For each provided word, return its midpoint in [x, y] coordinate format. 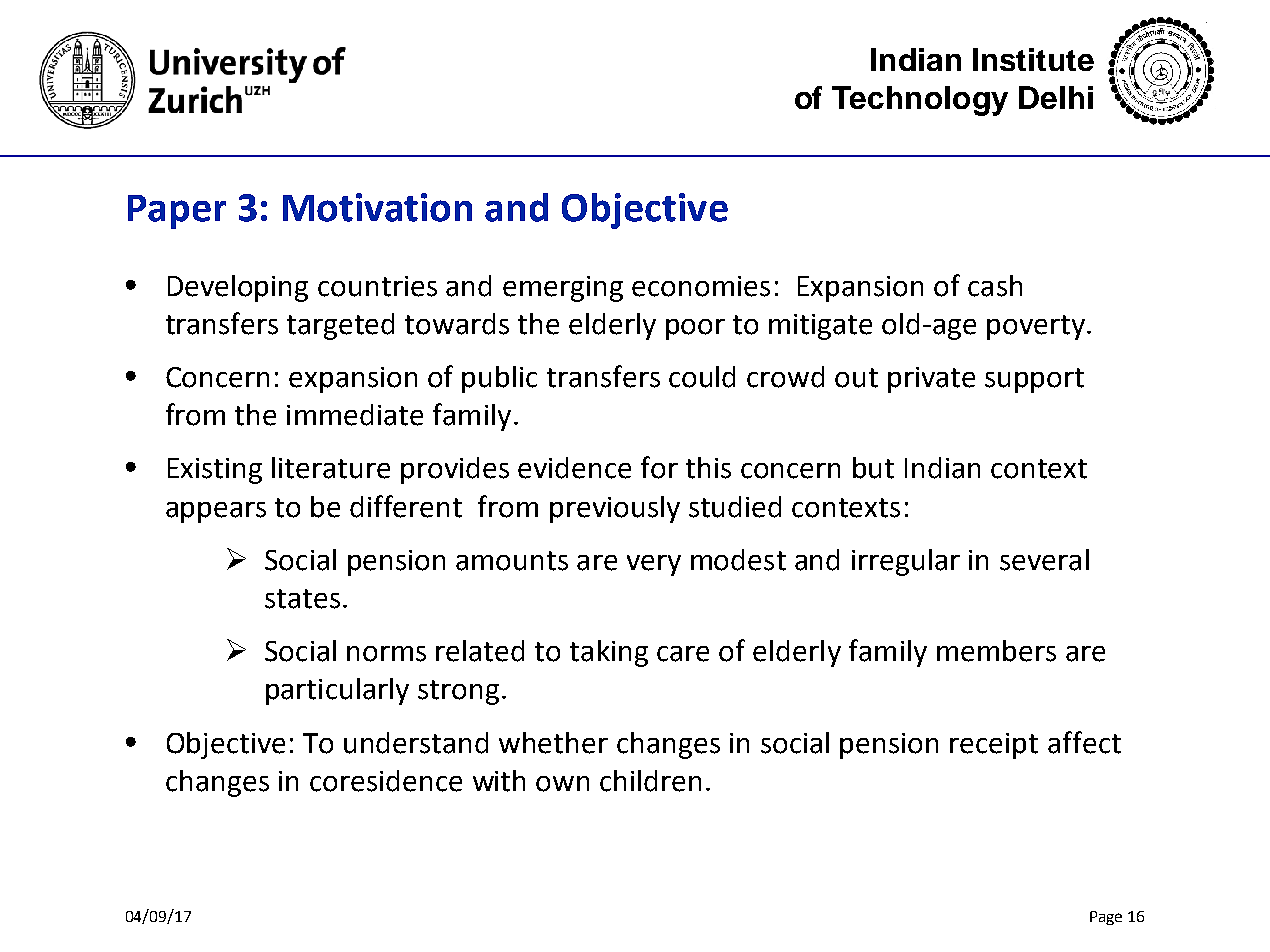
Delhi [1056, 97]
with [499, 781]
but [873, 468]
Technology [920, 101]
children [650, 781]
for [659, 467]
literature [331, 468]
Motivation [377, 207]
